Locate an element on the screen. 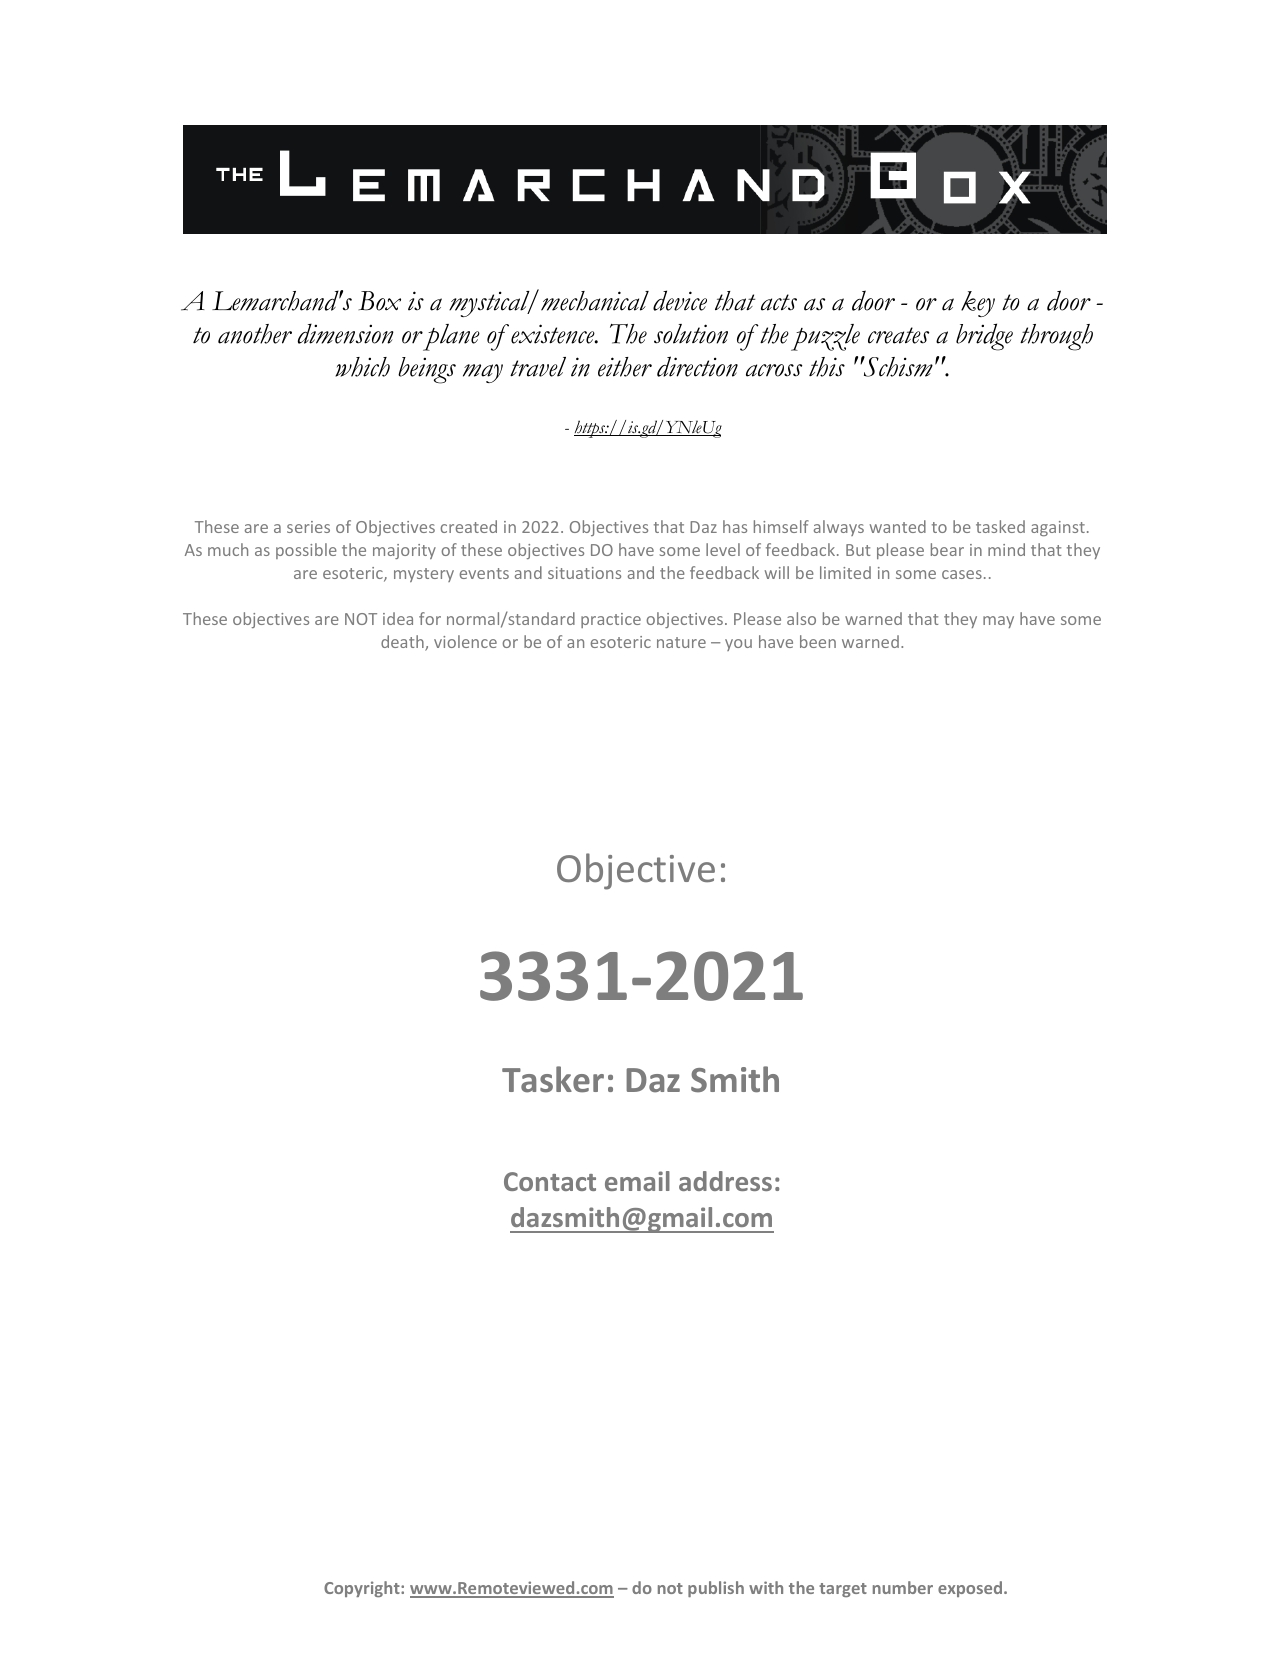 This screenshot has height=1662, width=1285. bridge is located at coordinates (984, 337).
